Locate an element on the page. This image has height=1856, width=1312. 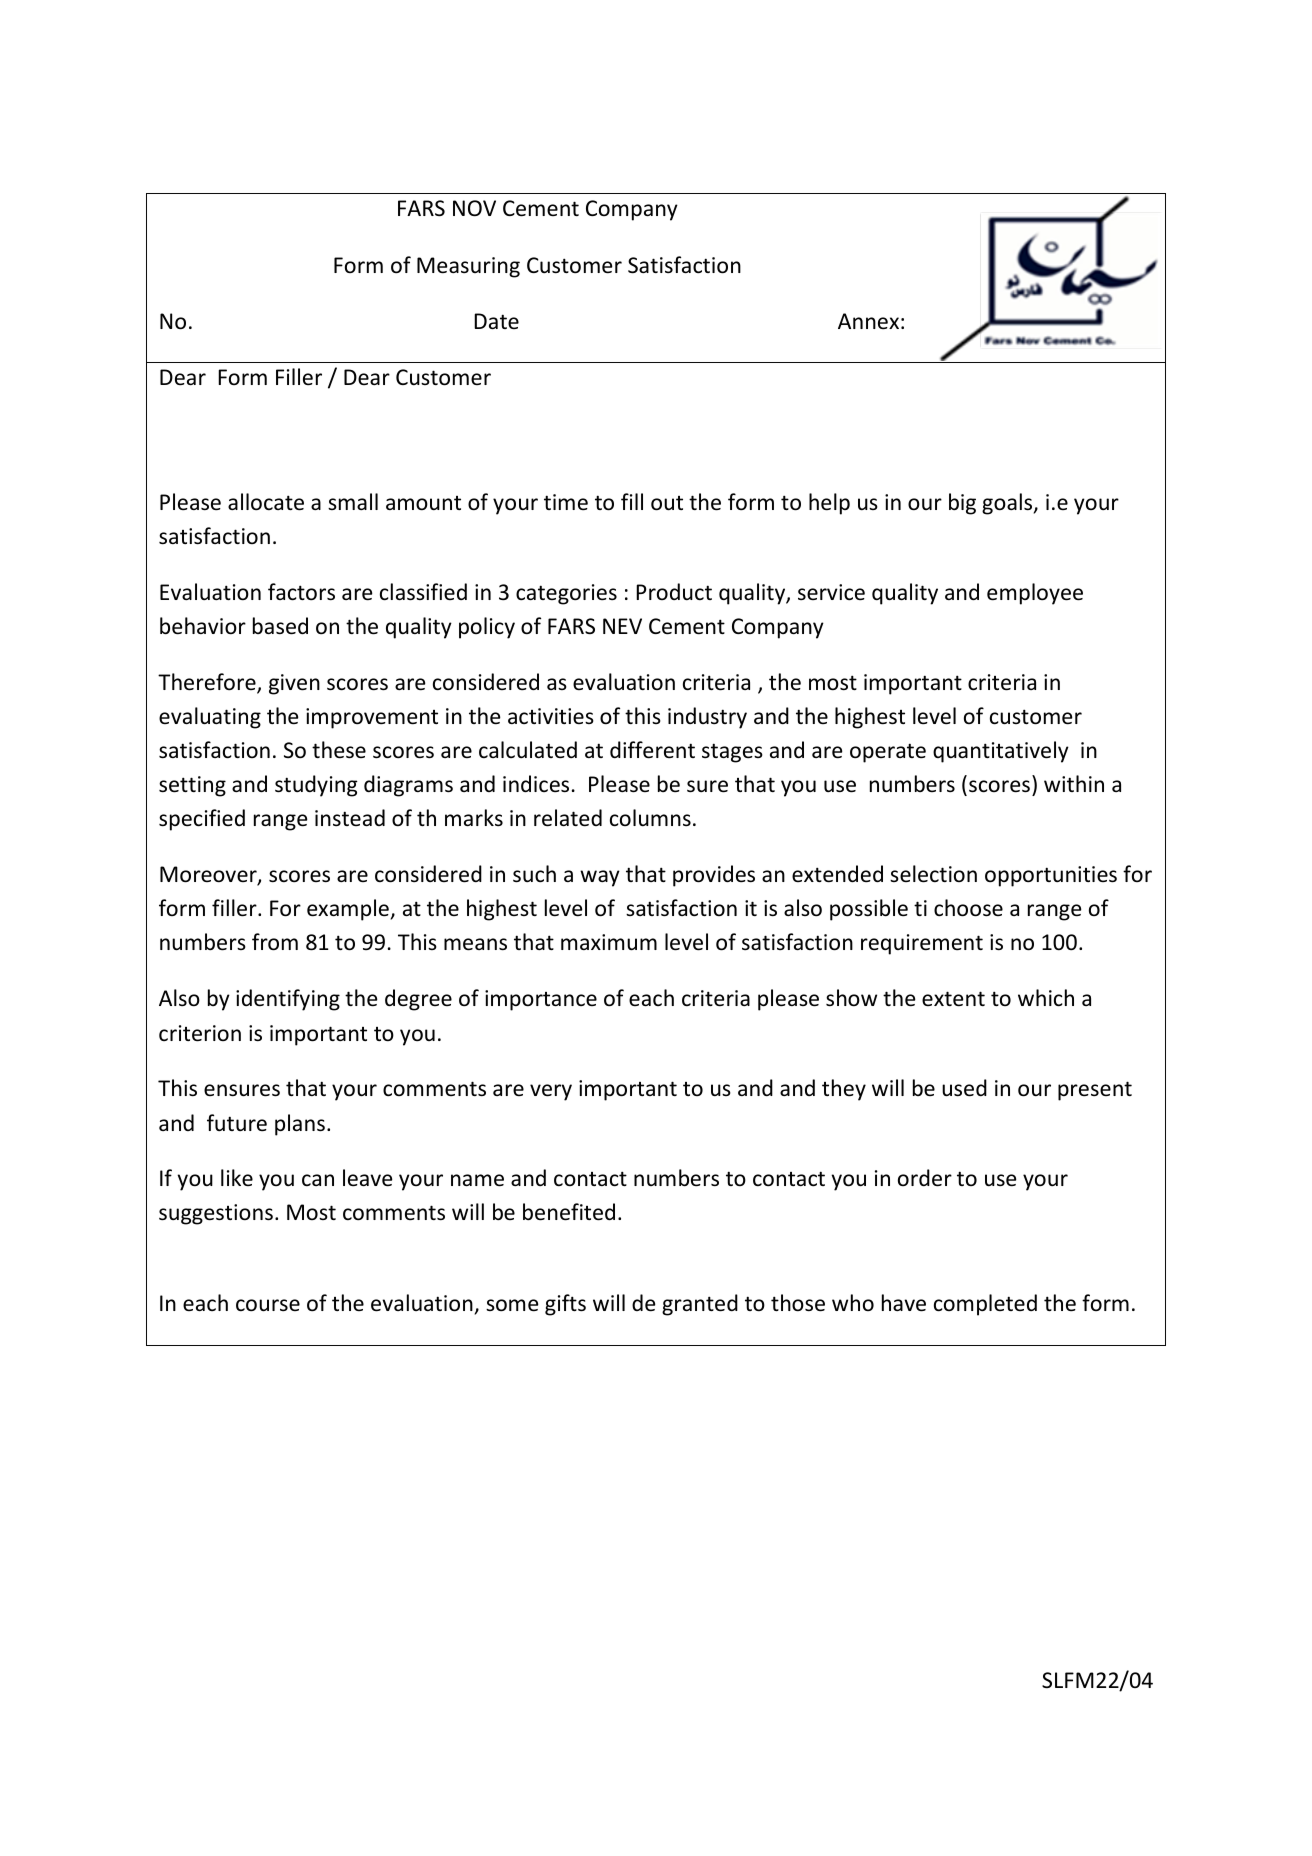
granted is located at coordinates (700, 1305).
